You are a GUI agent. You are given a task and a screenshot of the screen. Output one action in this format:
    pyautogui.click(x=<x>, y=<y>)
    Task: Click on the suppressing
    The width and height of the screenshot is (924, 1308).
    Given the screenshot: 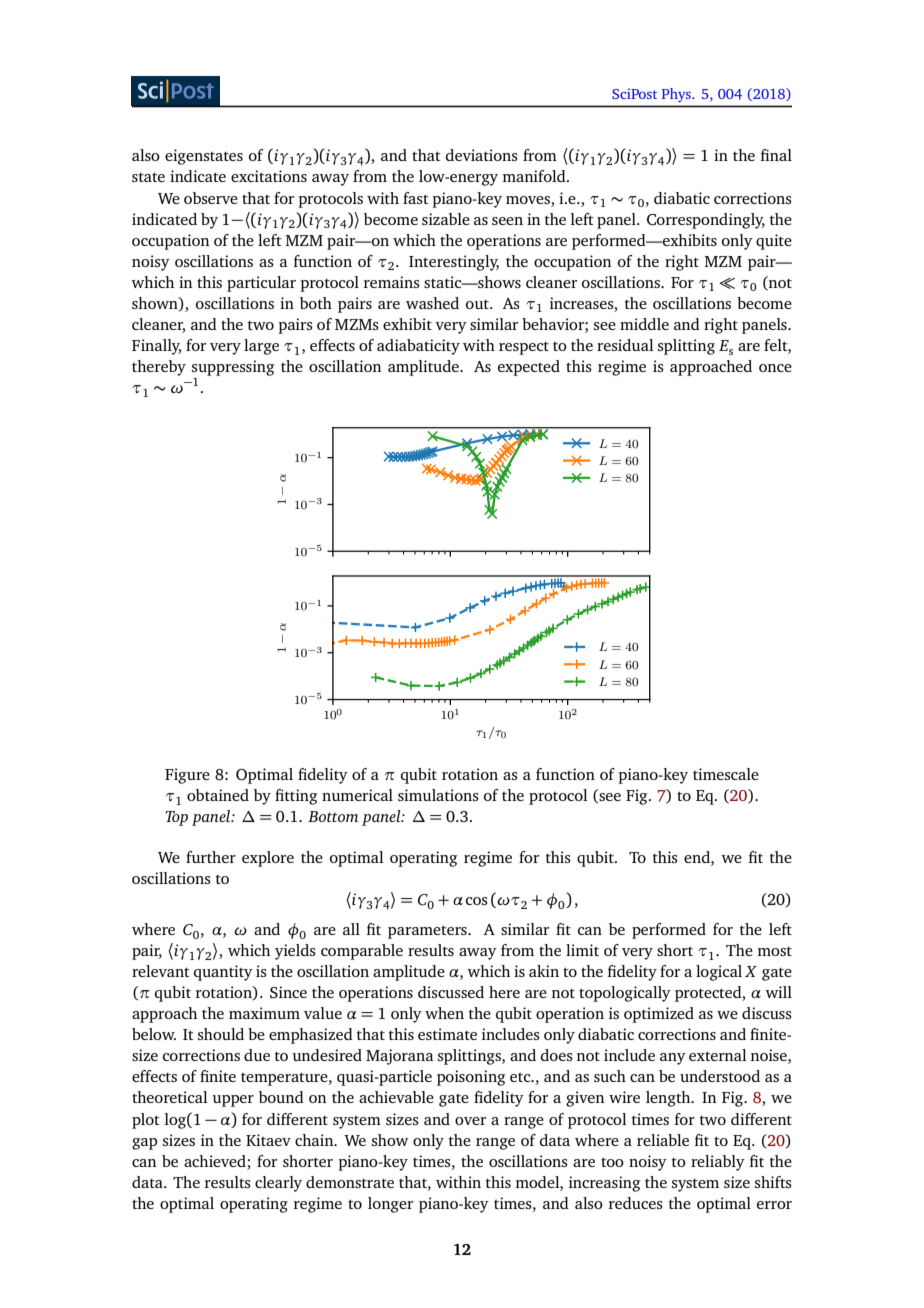 What is the action you would take?
    pyautogui.click(x=233, y=368)
